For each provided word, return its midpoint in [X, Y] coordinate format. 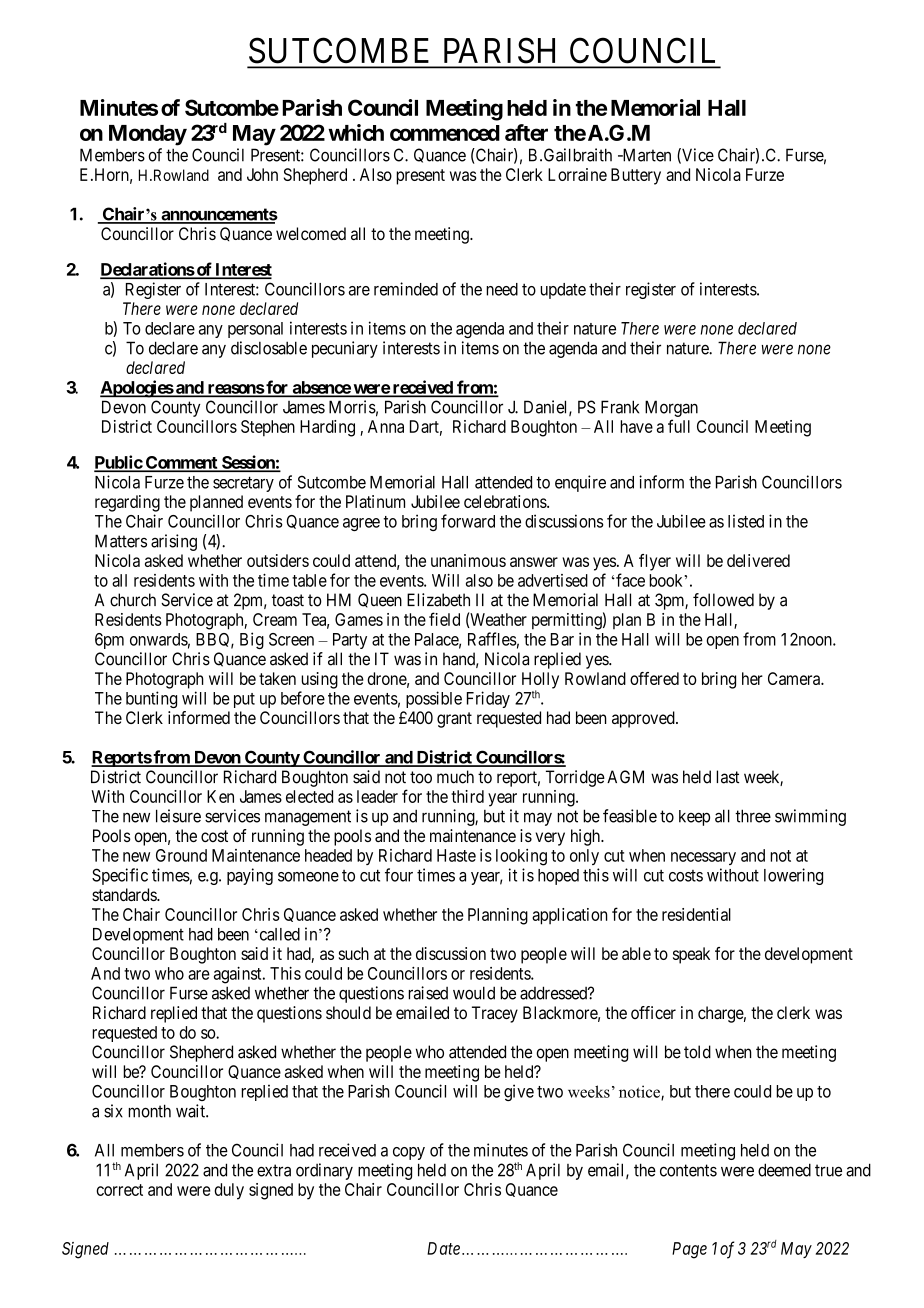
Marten [645, 155]
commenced [445, 133]
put [244, 700]
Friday [488, 699]
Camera [795, 678]
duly [229, 1191]
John [262, 174]
